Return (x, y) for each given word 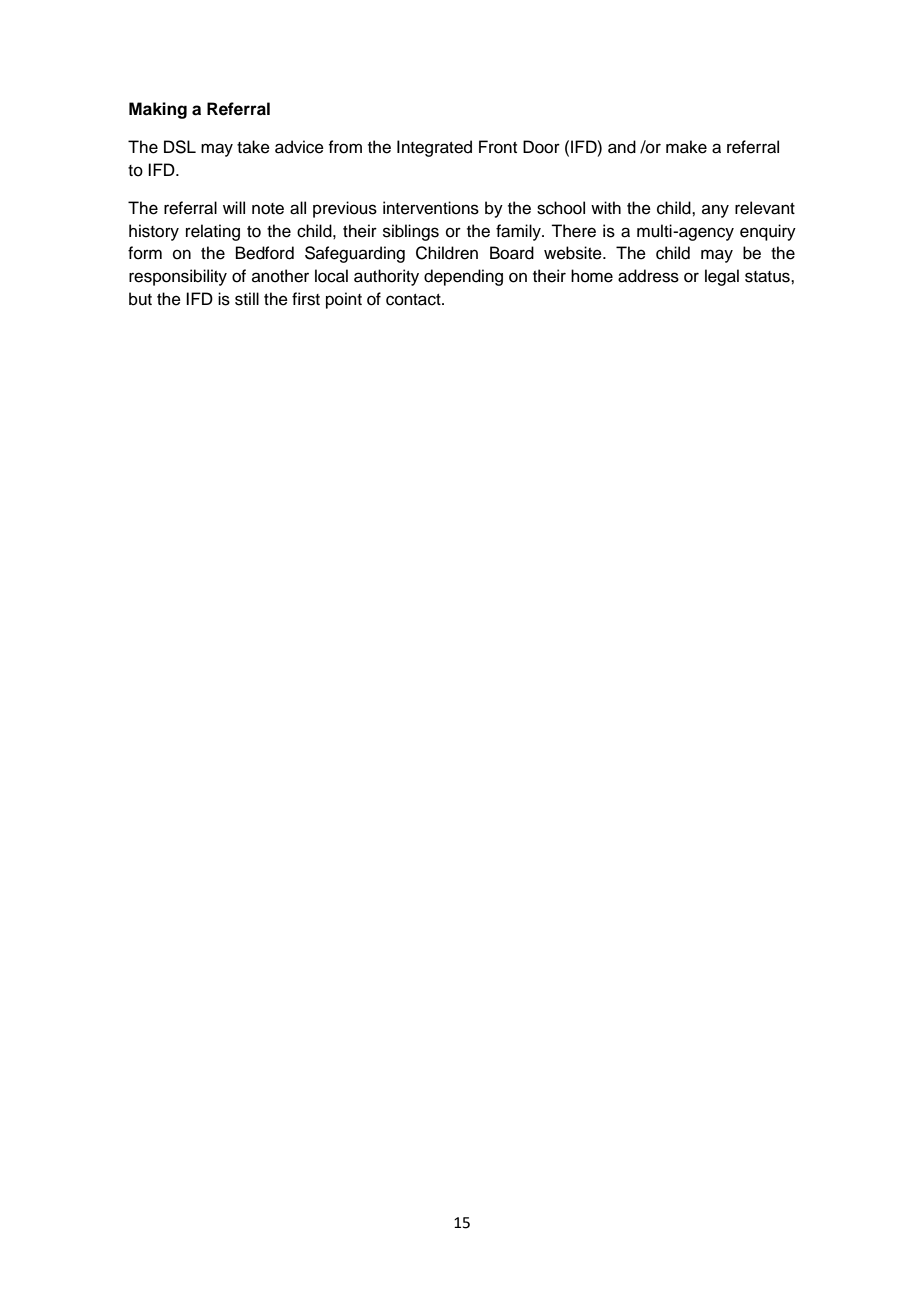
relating (213, 232)
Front (498, 147)
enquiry (768, 232)
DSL (180, 147)
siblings (411, 232)
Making (158, 110)
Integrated (434, 148)
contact (414, 300)
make (686, 147)
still (247, 299)
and (622, 147)
